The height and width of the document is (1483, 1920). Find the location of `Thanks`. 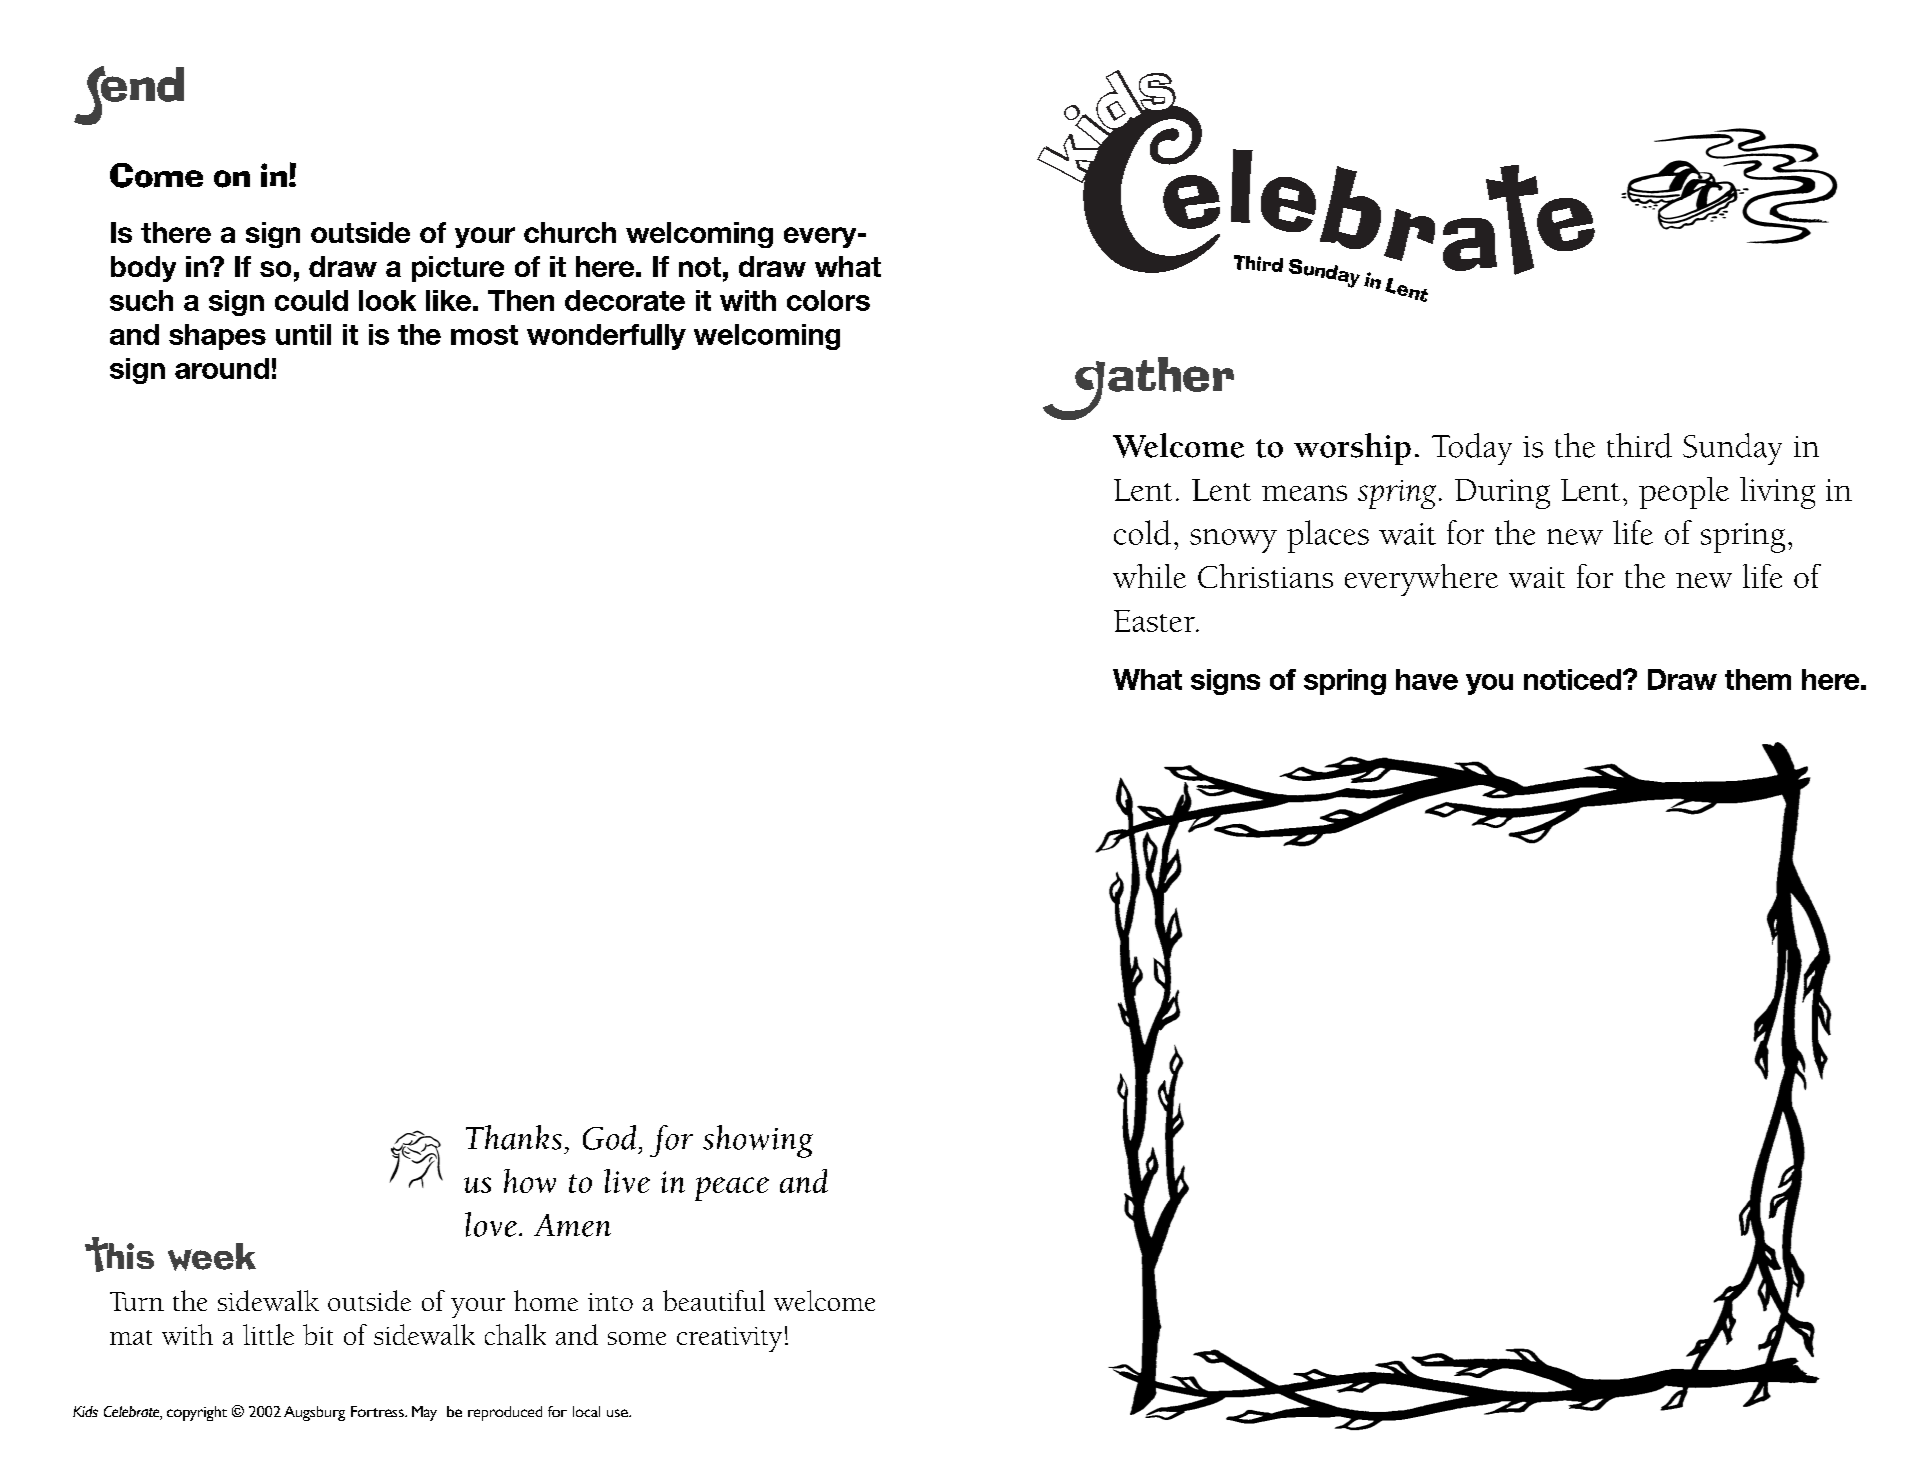

Thanks is located at coordinates (514, 1137).
